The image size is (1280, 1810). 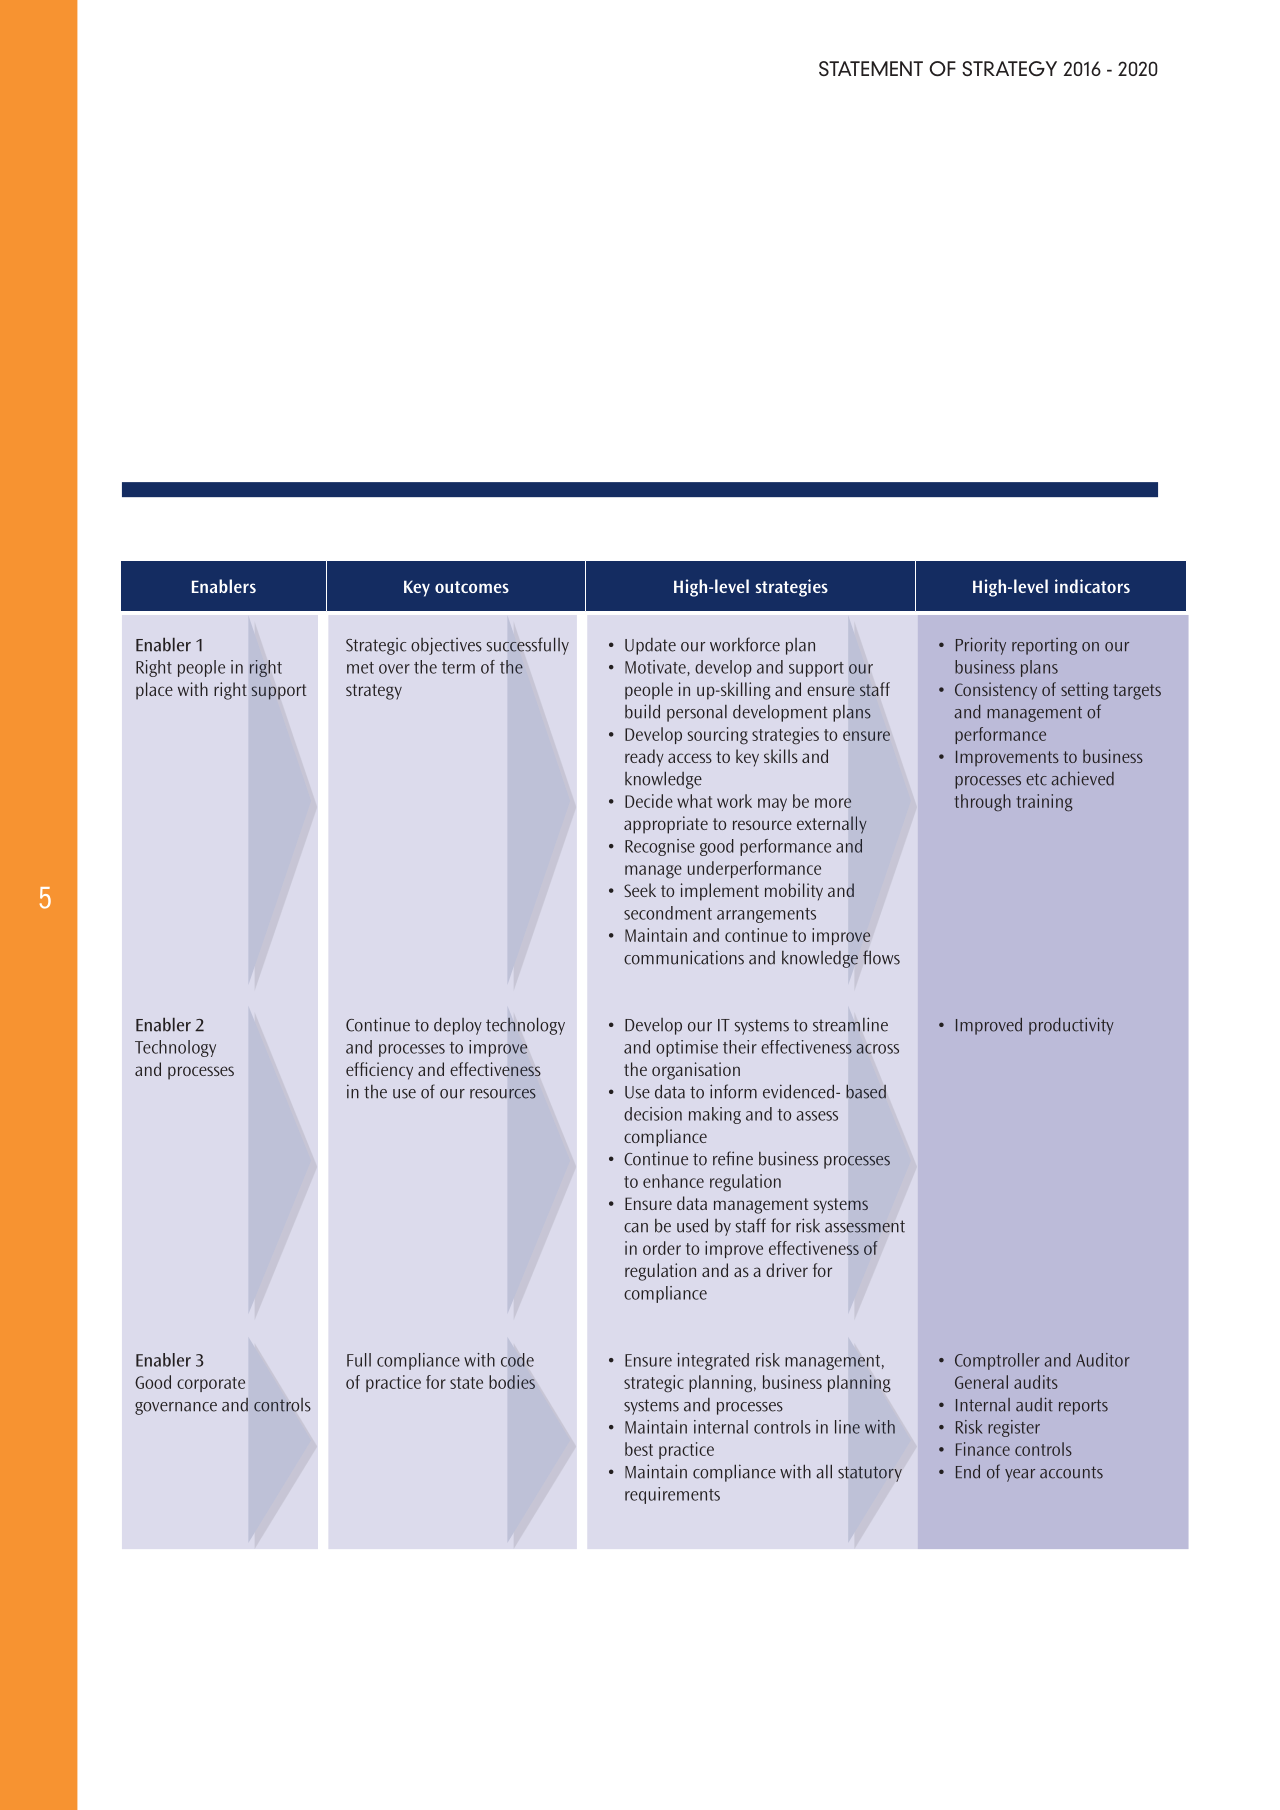 What do you see at coordinates (458, 1026) in the screenshot?
I see `deploy` at bounding box center [458, 1026].
